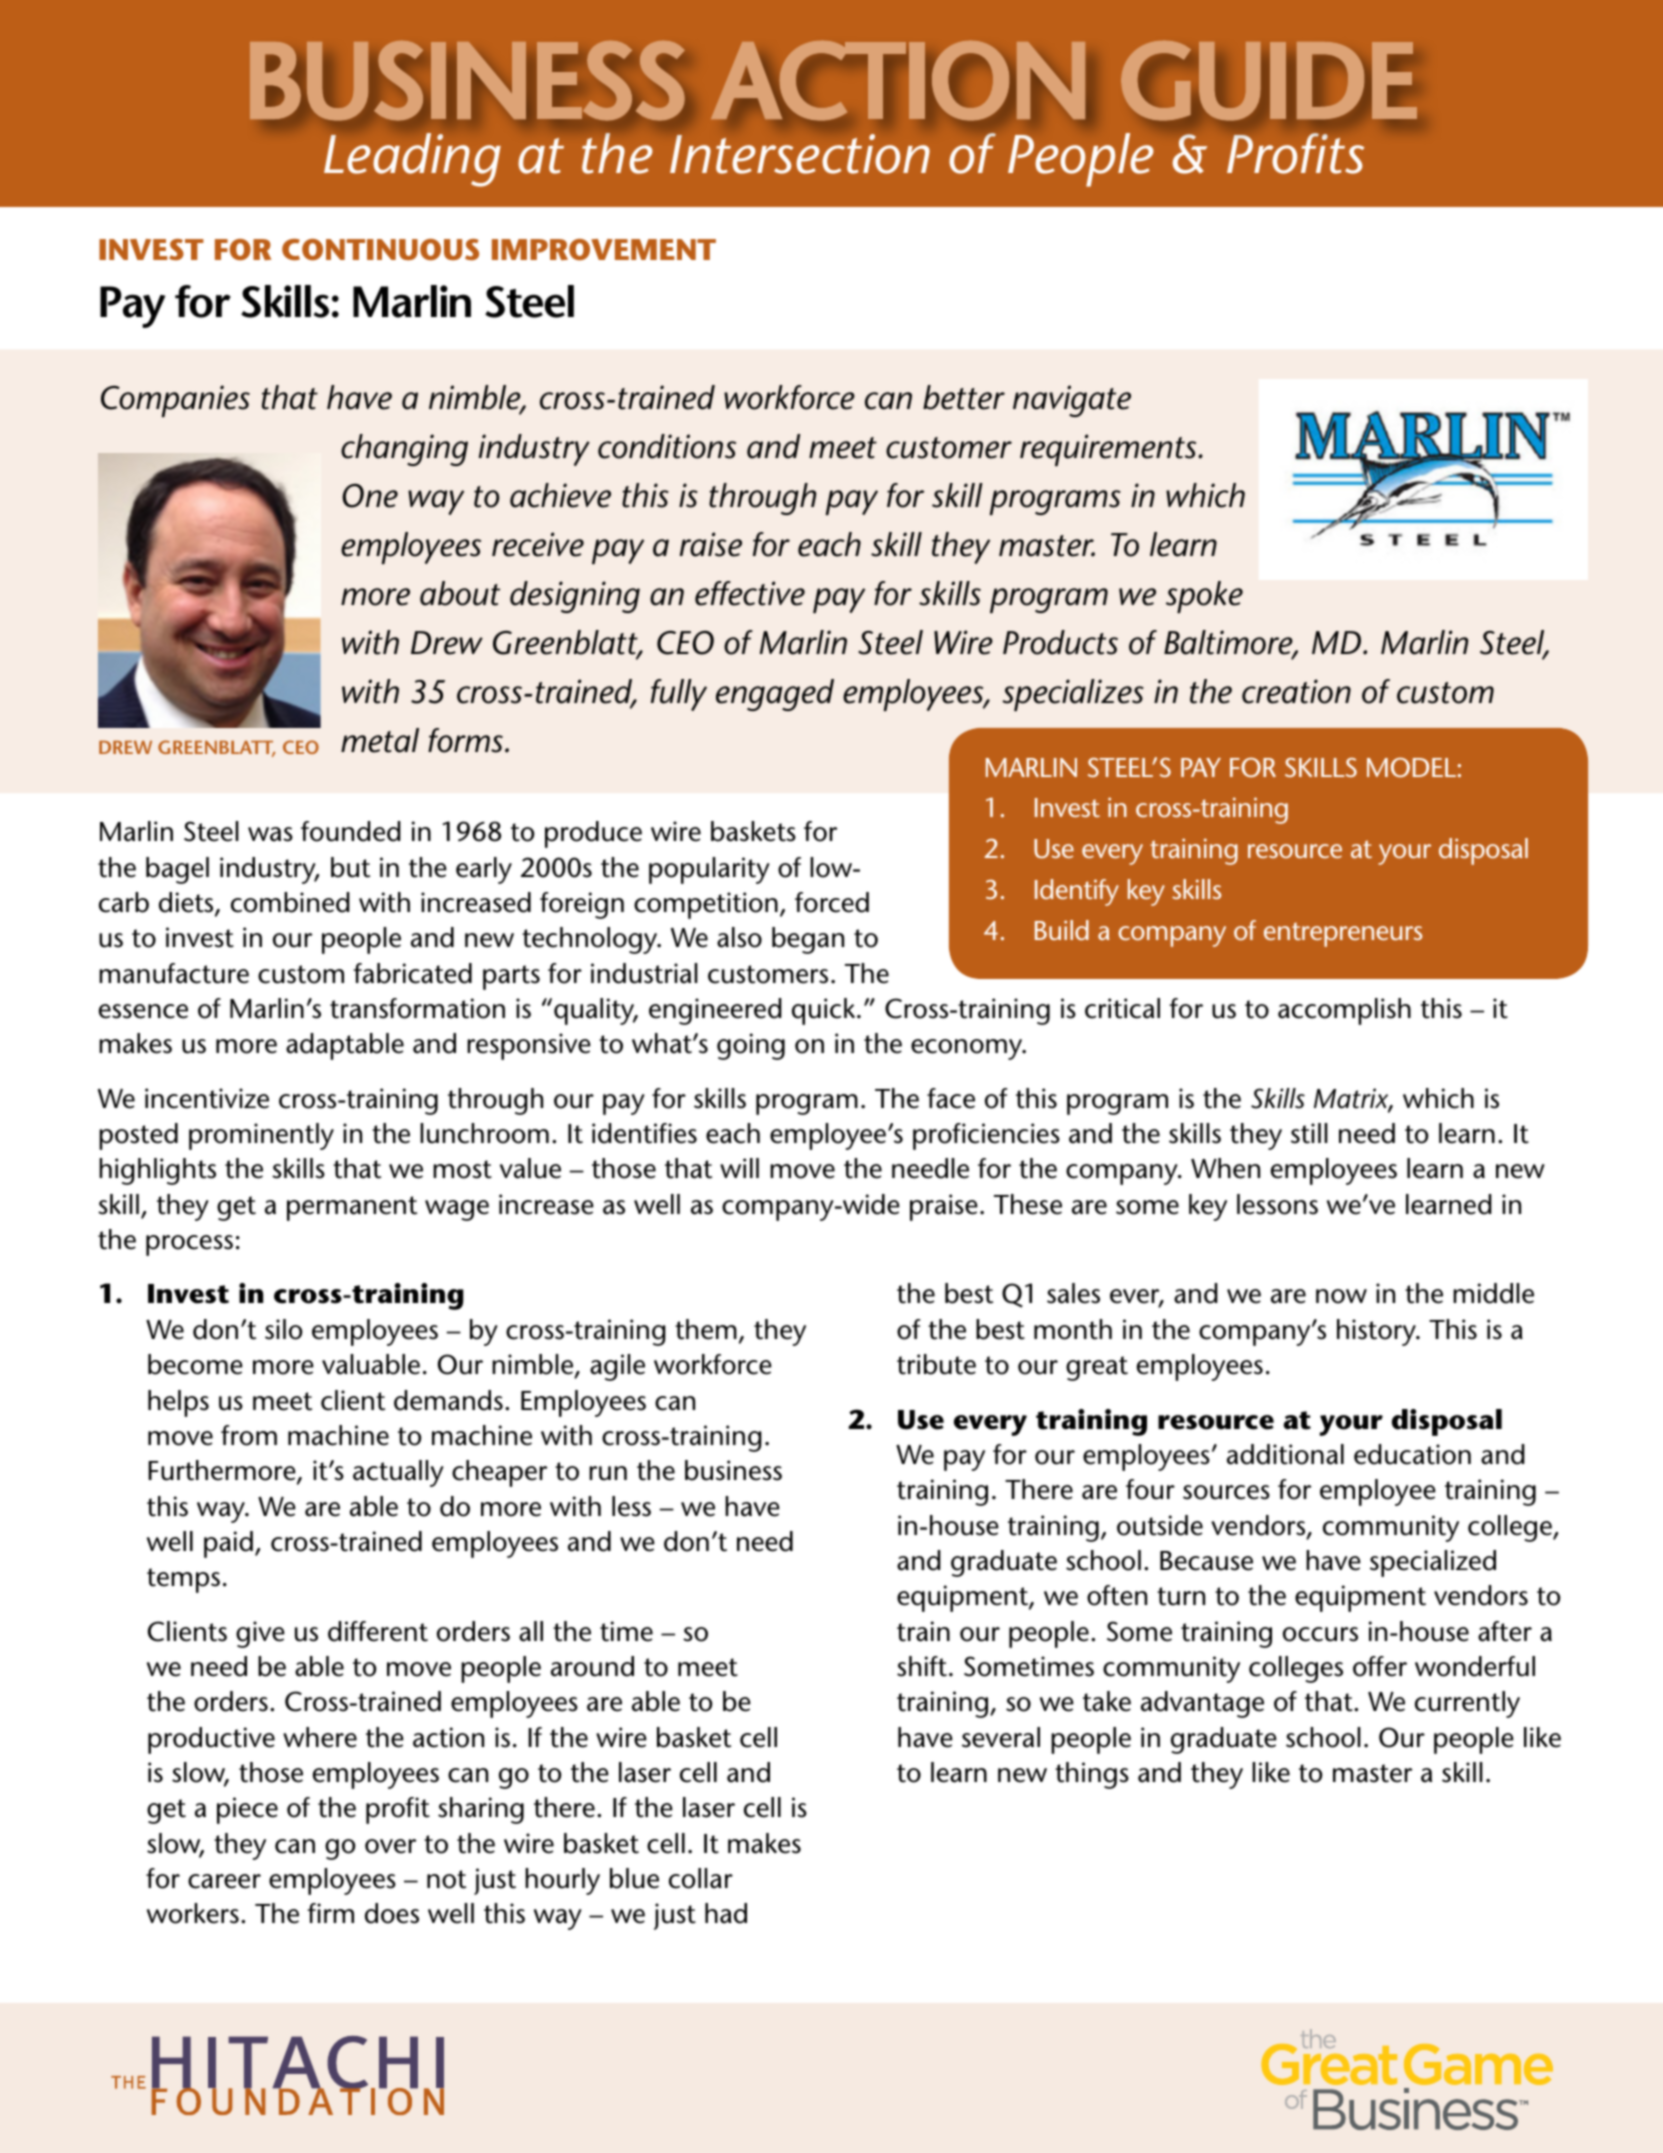 This screenshot has height=2153, width=1663. What do you see at coordinates (224, 1881) in the screenshot?
I see `career` at bounding box center [224, 1881].
